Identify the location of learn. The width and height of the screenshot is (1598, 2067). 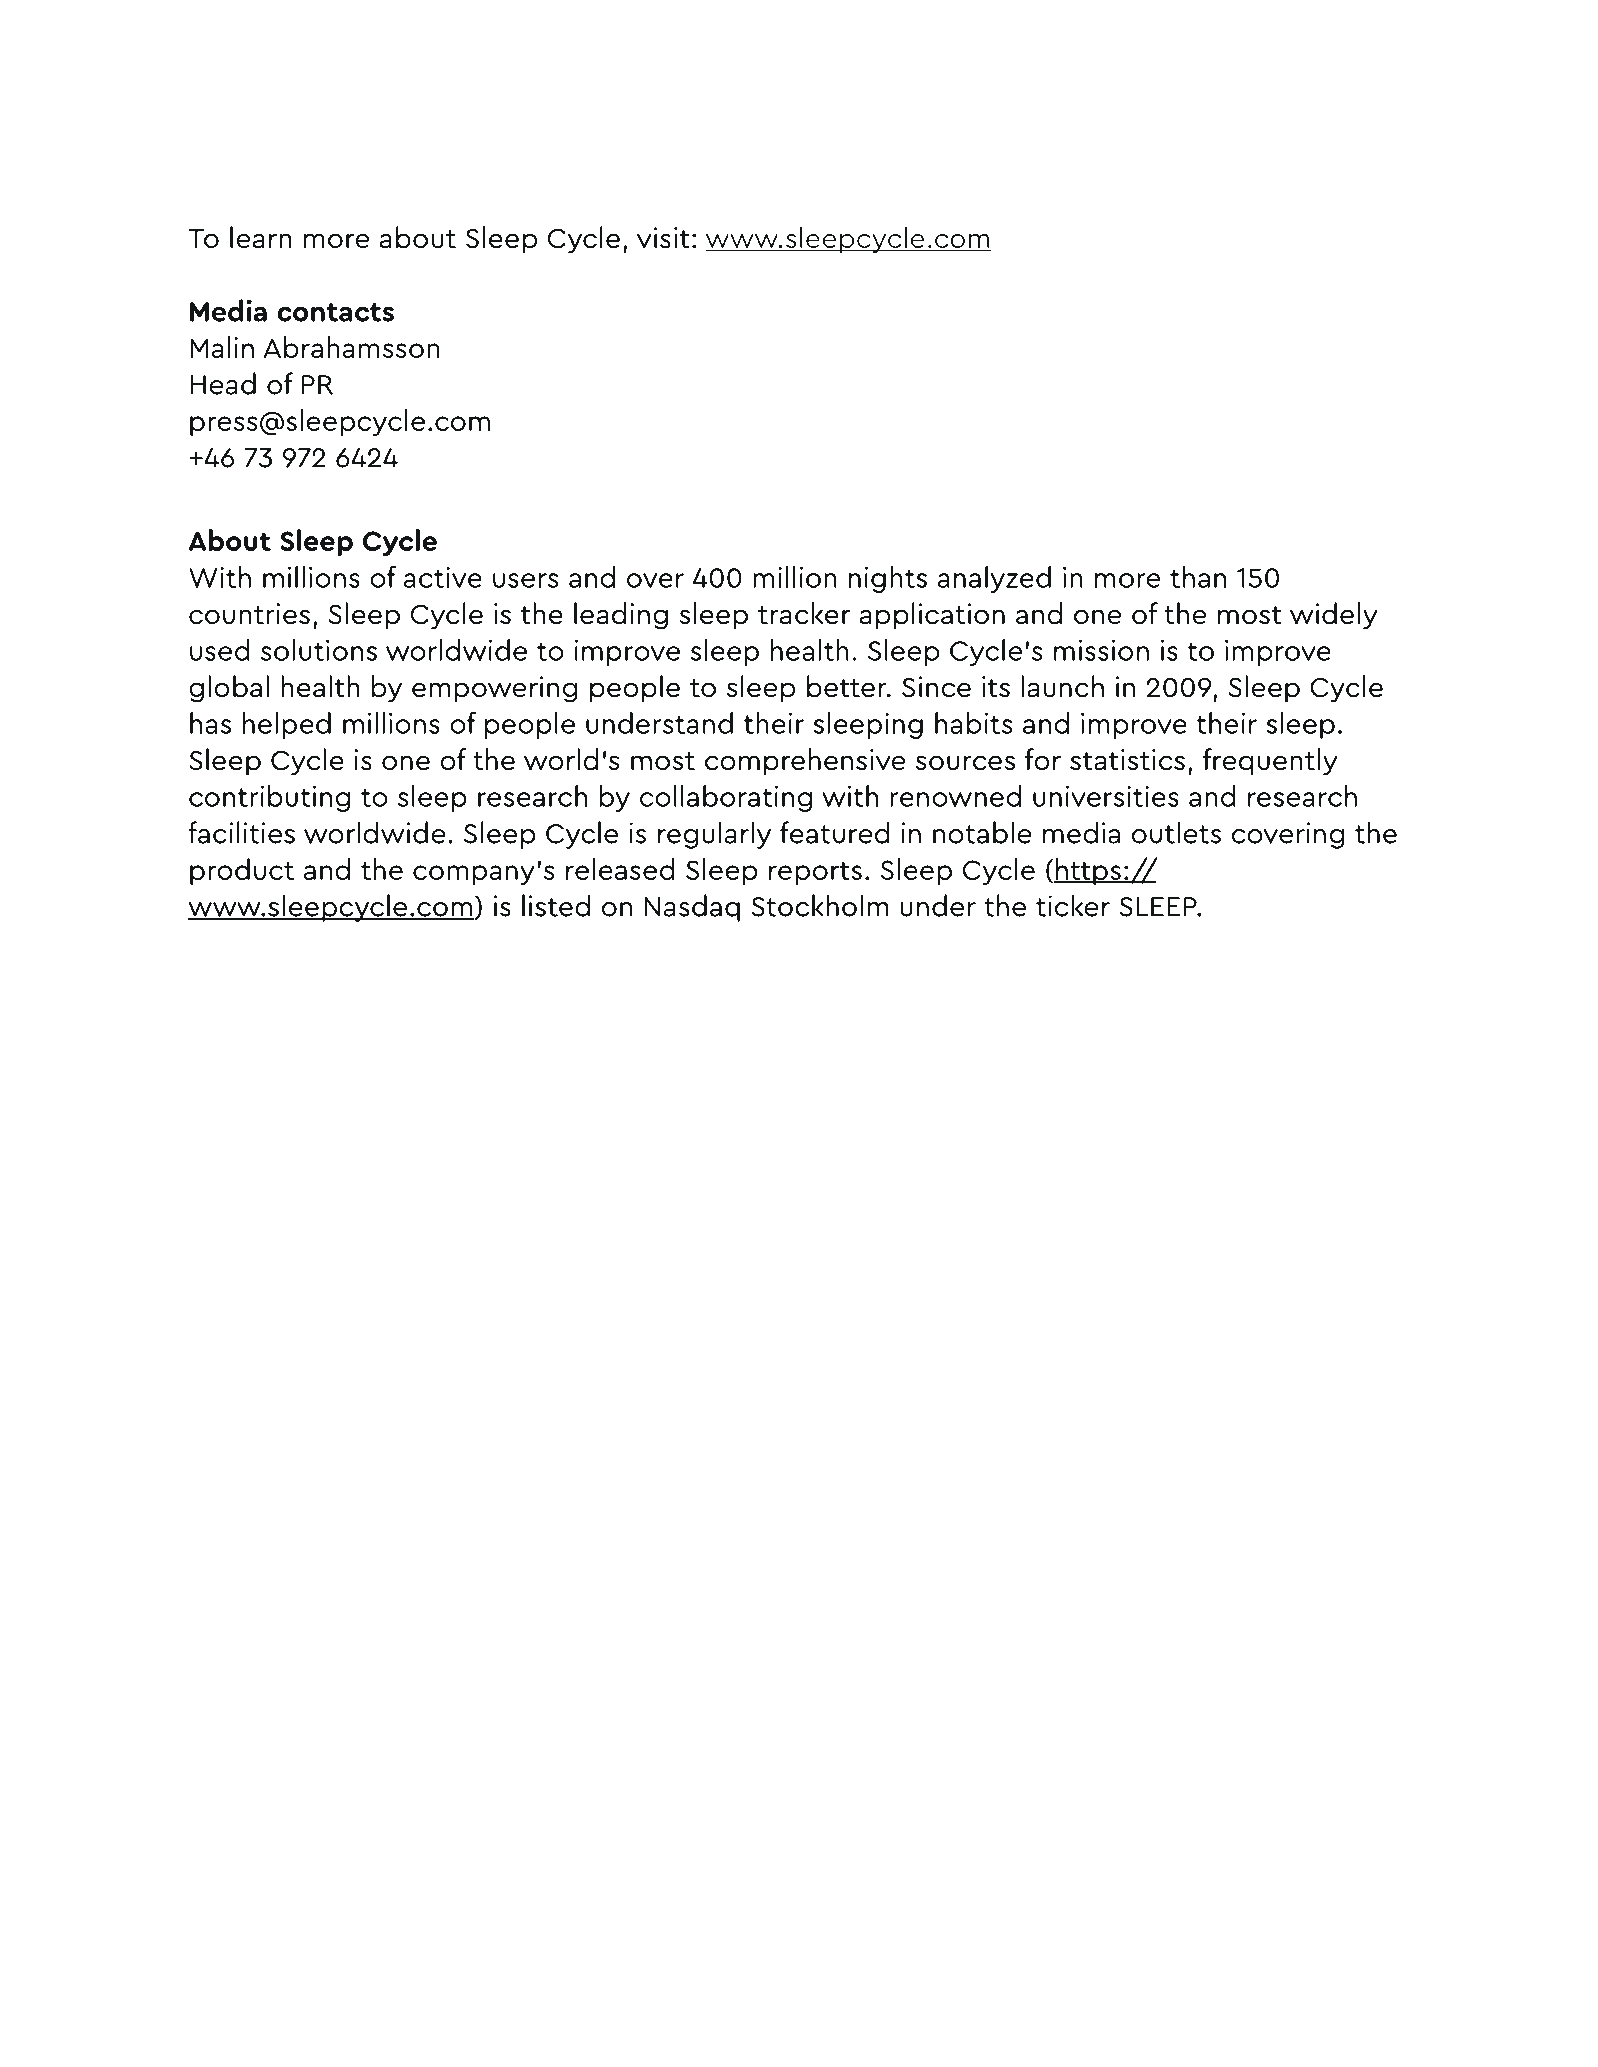
(261, 237).
